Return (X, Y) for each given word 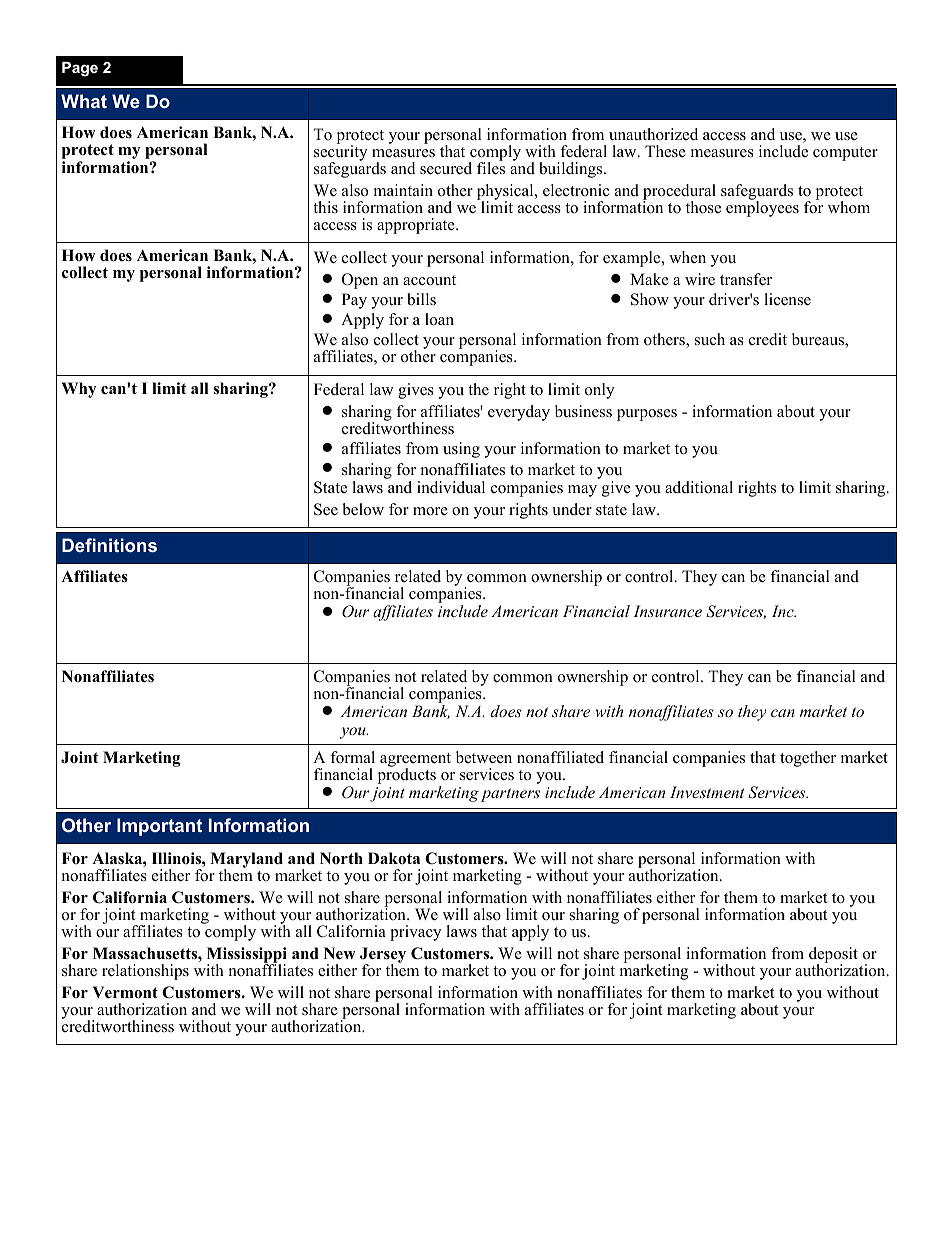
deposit (833, 956)
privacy (415, 933)
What (84, 101)
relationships (145, 972)
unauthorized (653, 134)
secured (446, 168)
